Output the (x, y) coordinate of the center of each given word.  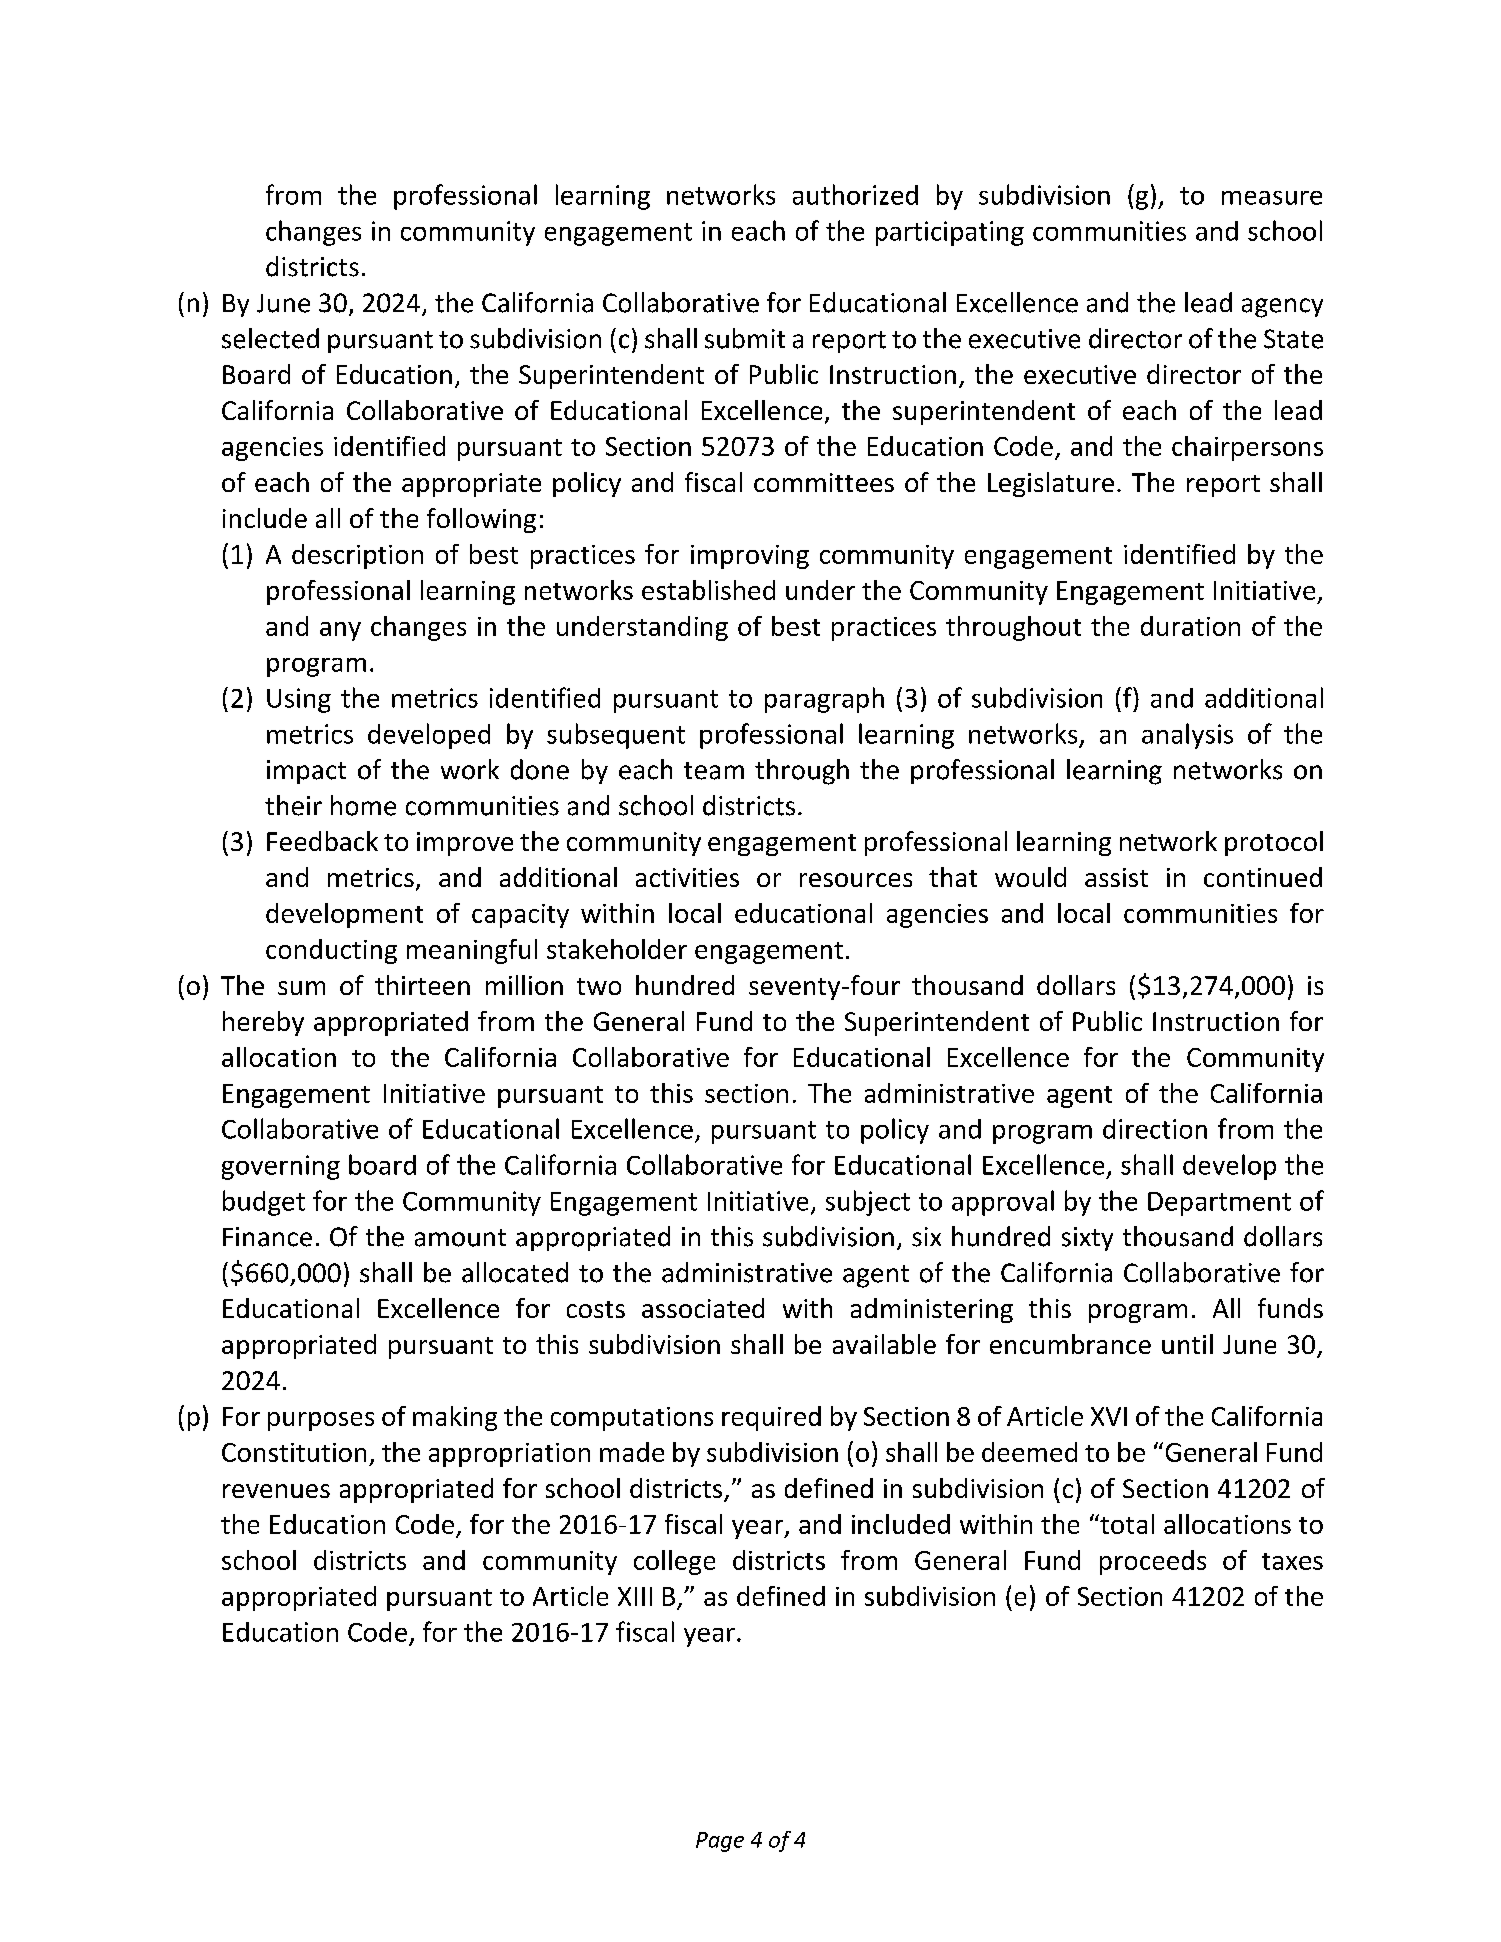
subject (868, 1203)
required (771, 1418)
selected (270, 338)
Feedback (322, 841)
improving (750, 557)
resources (856, 880)
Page (720, 1842)
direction (1155, 1129)
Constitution (294, 1452)
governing (281, 1167)
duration (1190, 626)
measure (1272, 198)
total (1126, 1524)
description (357, 556)
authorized (855, 194)
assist (1116, 877)
